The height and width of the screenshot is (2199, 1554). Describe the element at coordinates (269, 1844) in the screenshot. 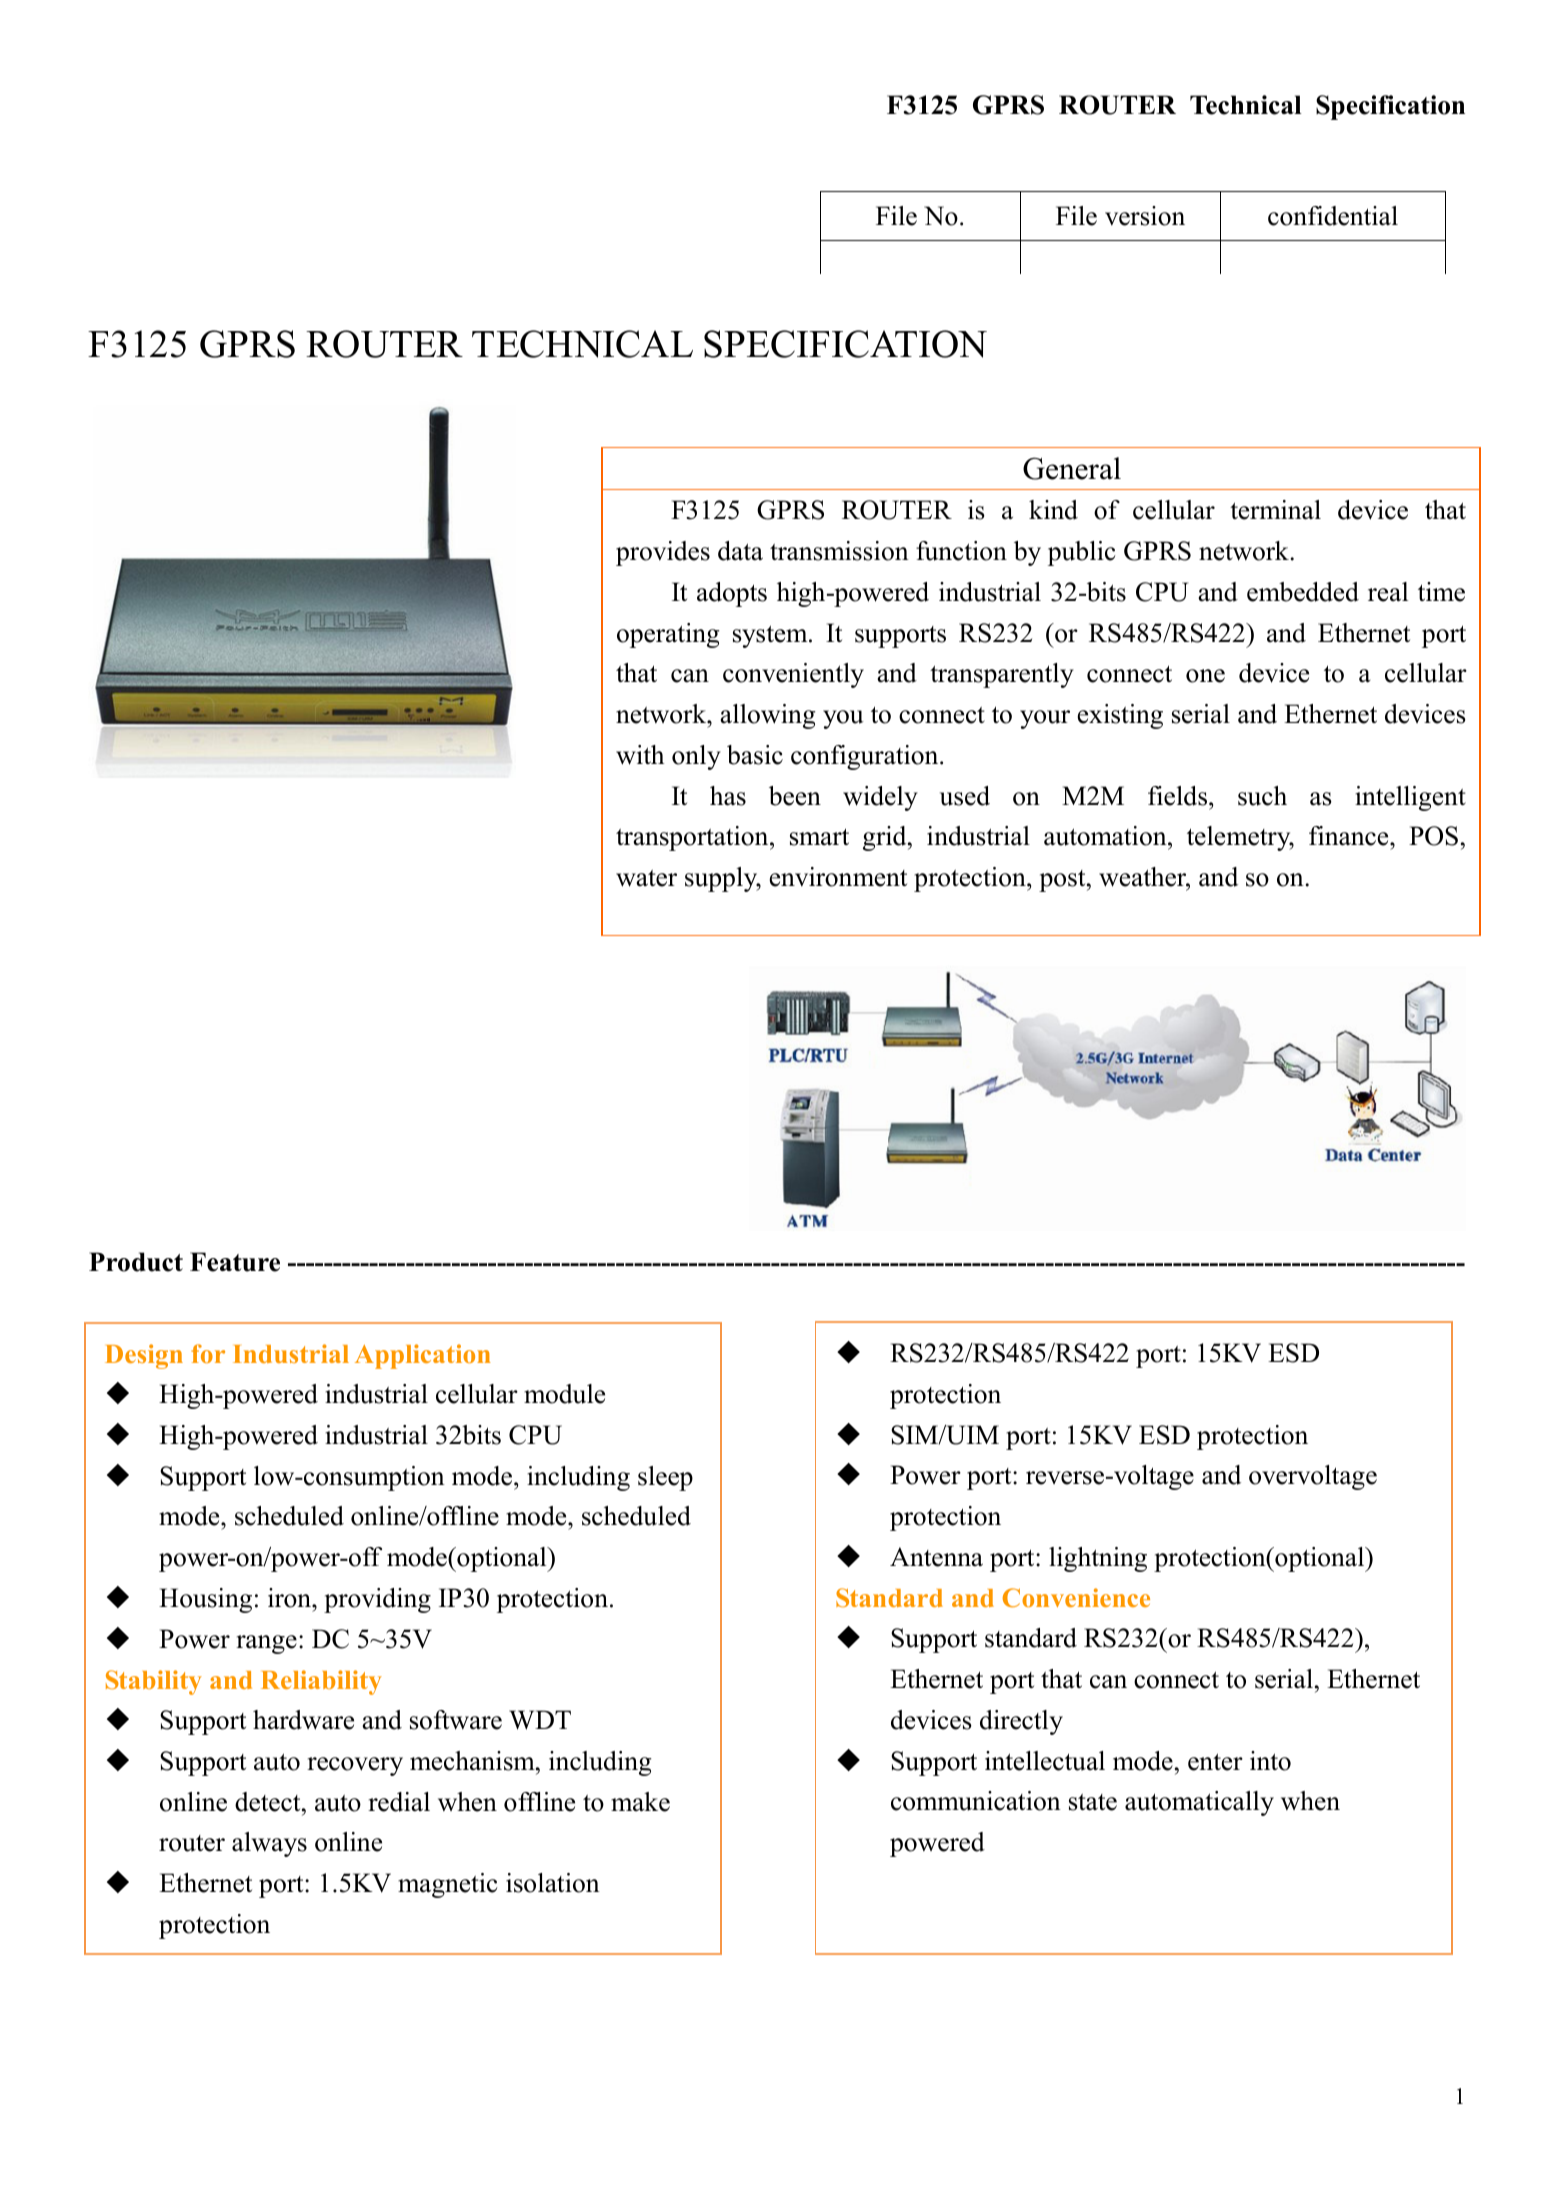

I see `always` at that location.
